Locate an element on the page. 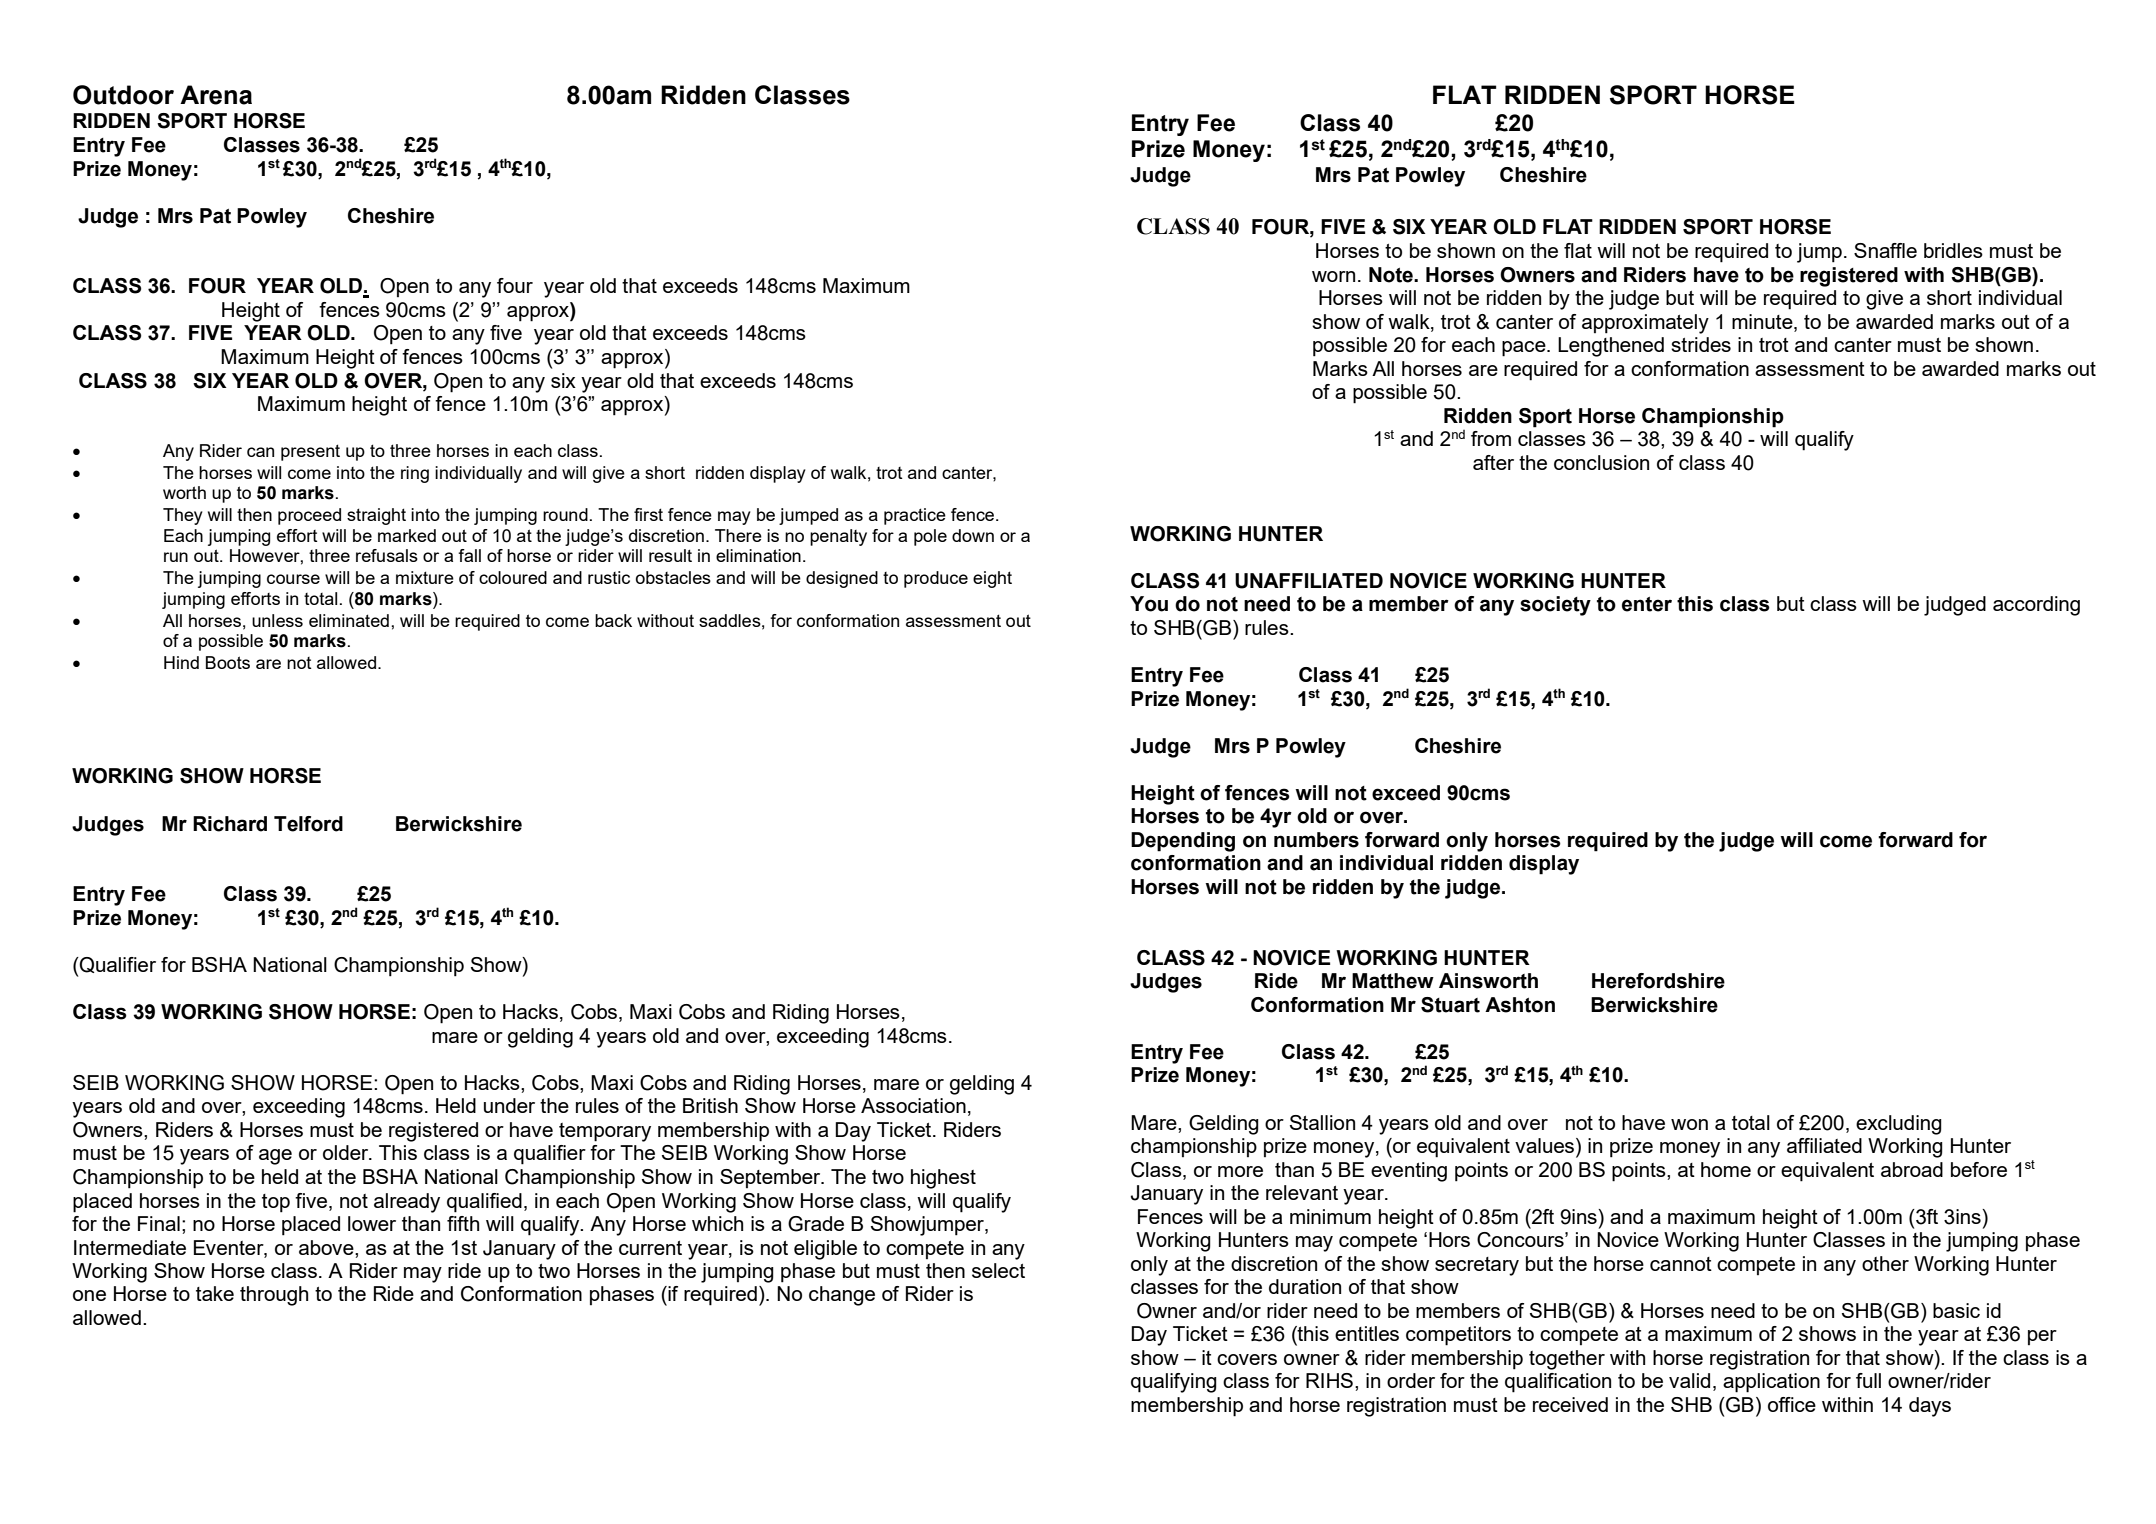  Richard is located at coordinates (230, 824).
